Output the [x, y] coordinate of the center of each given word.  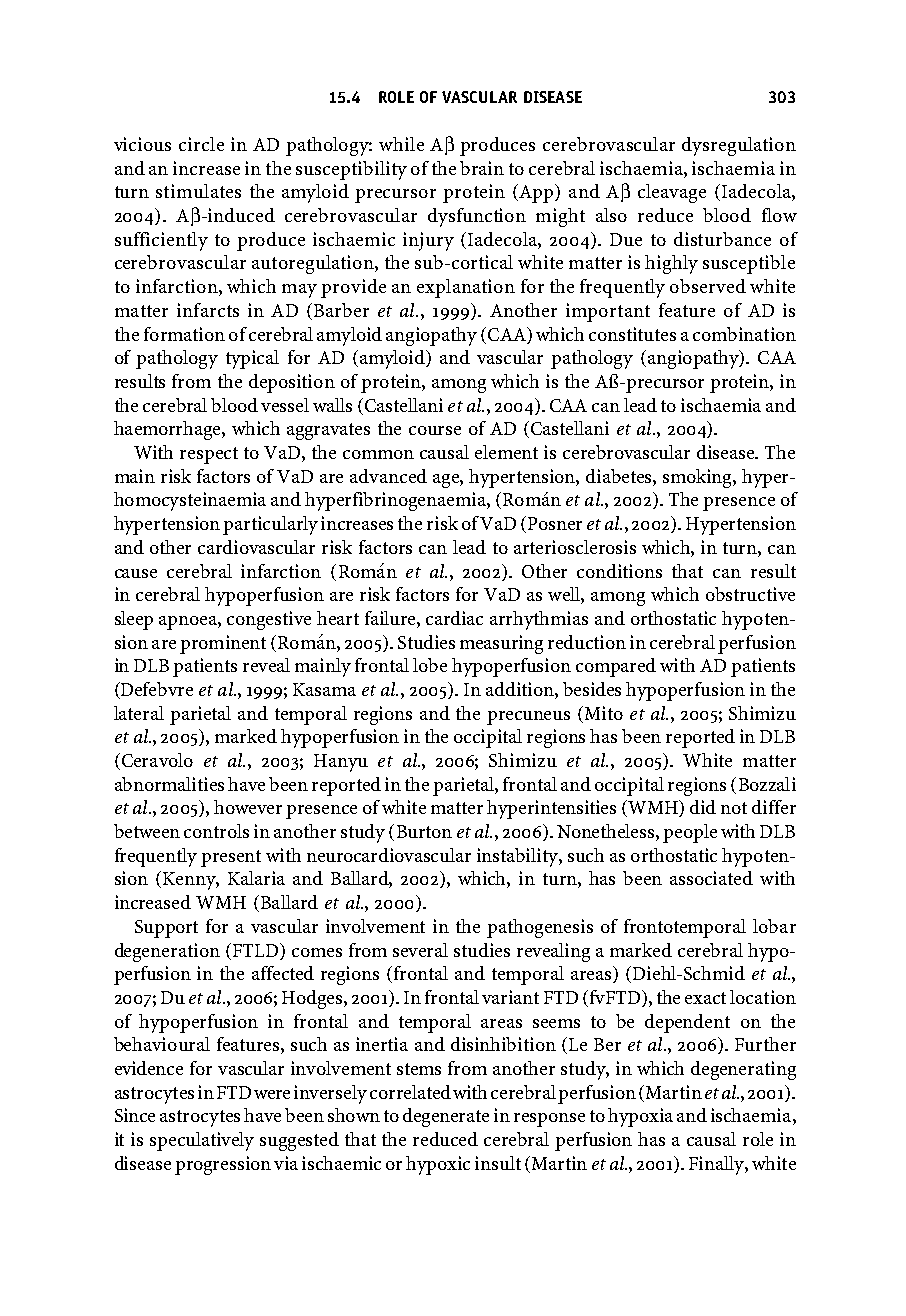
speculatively [202, 1141]
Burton [424, 831]
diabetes [620, 476]
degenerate [446, 1117]
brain [482, 168]
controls [216, 831]
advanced [388, 476]
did [703, 807]
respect [209, 455]
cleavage [672, 193]
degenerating [743, 1070]
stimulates [198, 191]
